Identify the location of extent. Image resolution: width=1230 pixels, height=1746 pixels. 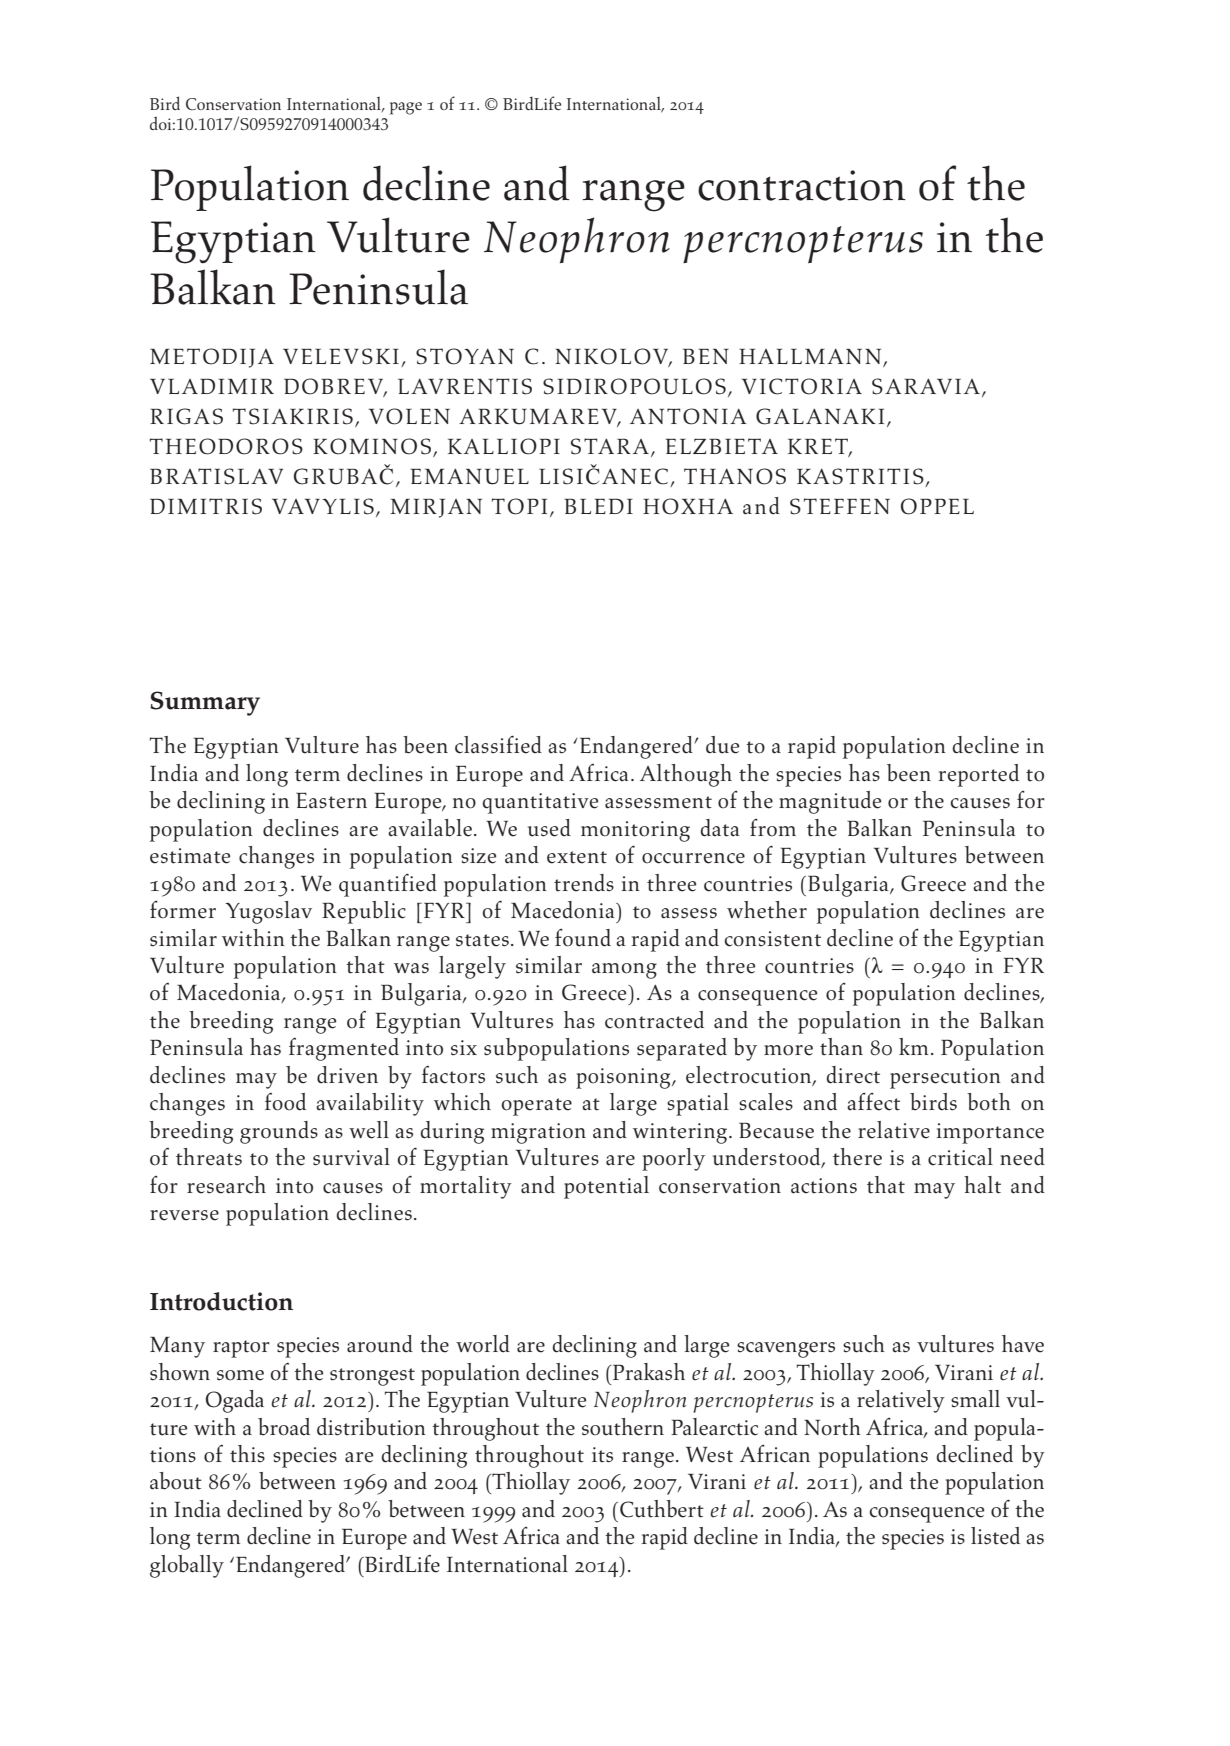
(577, 857).
